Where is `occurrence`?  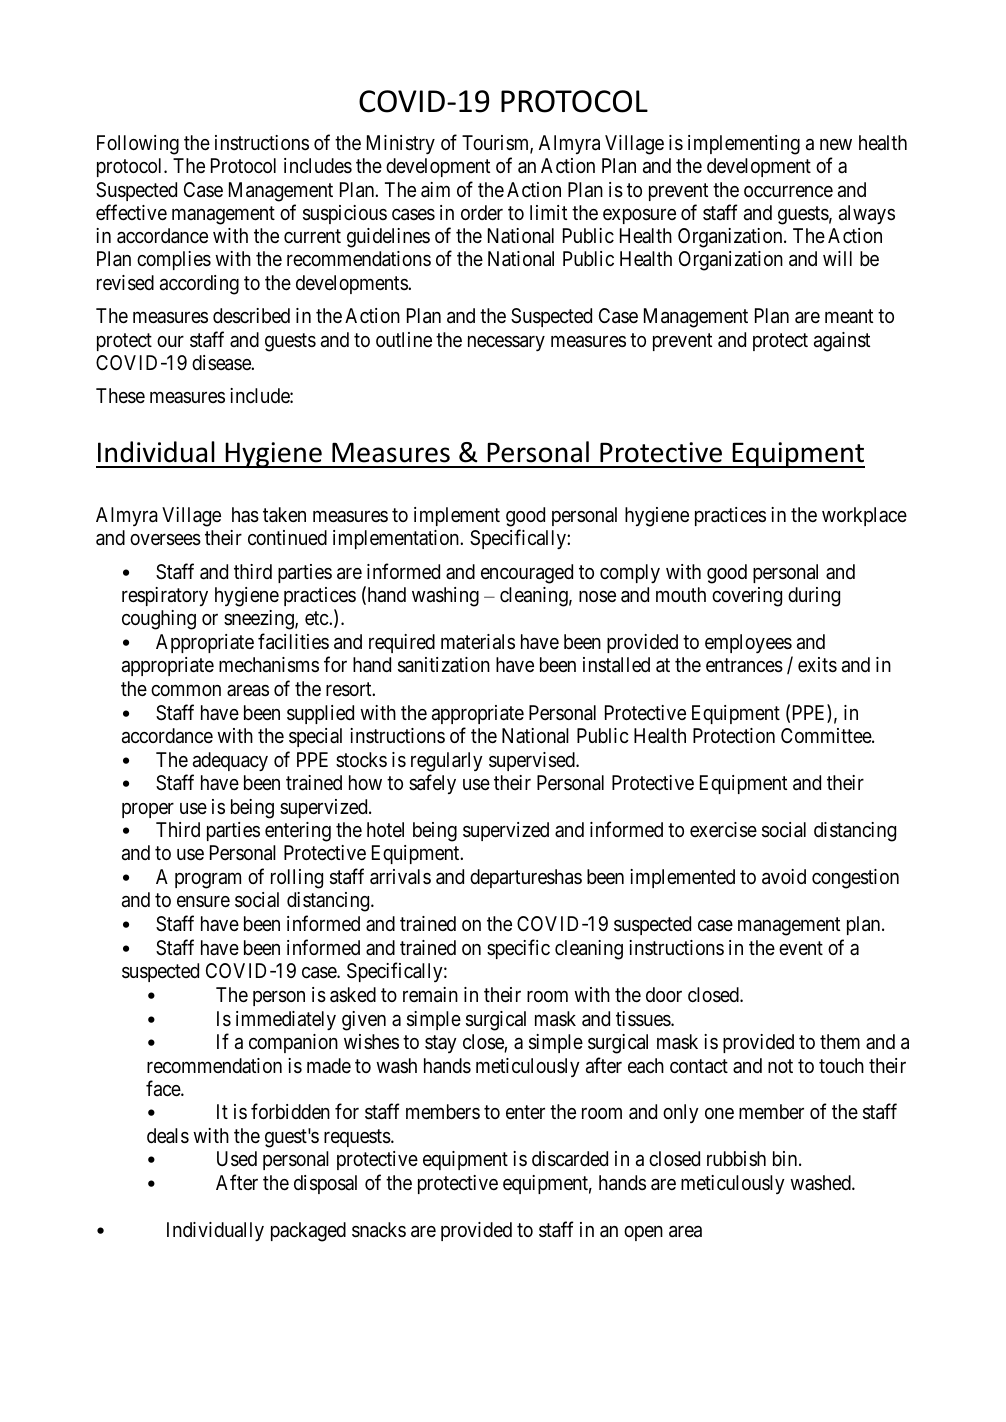
occurrence is located at coordinates (788, 191).
